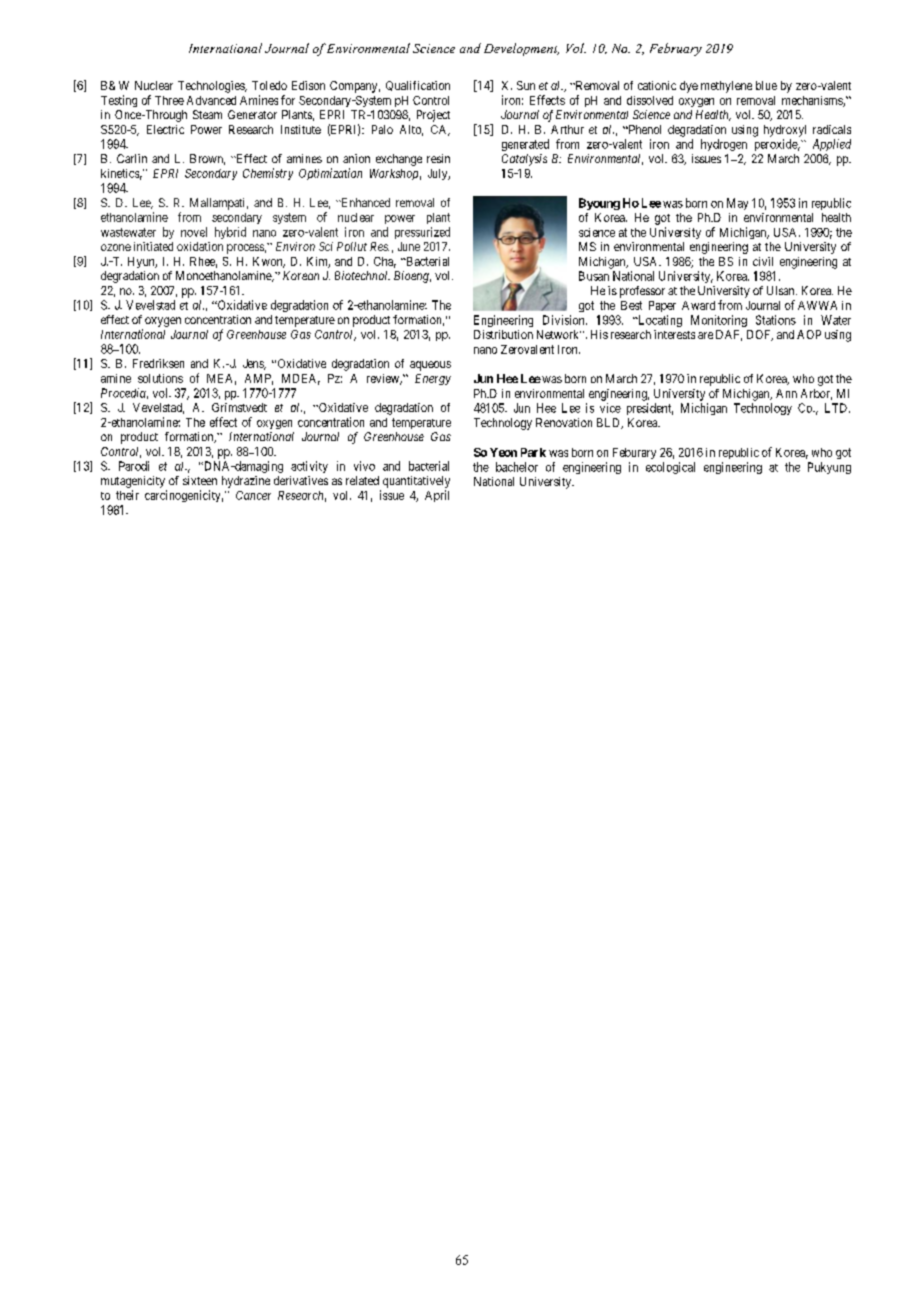 The height and width of the document is (1308, 924). Describe the element at coordinates (729, 335) in the document. I see `DAF` at that location.
